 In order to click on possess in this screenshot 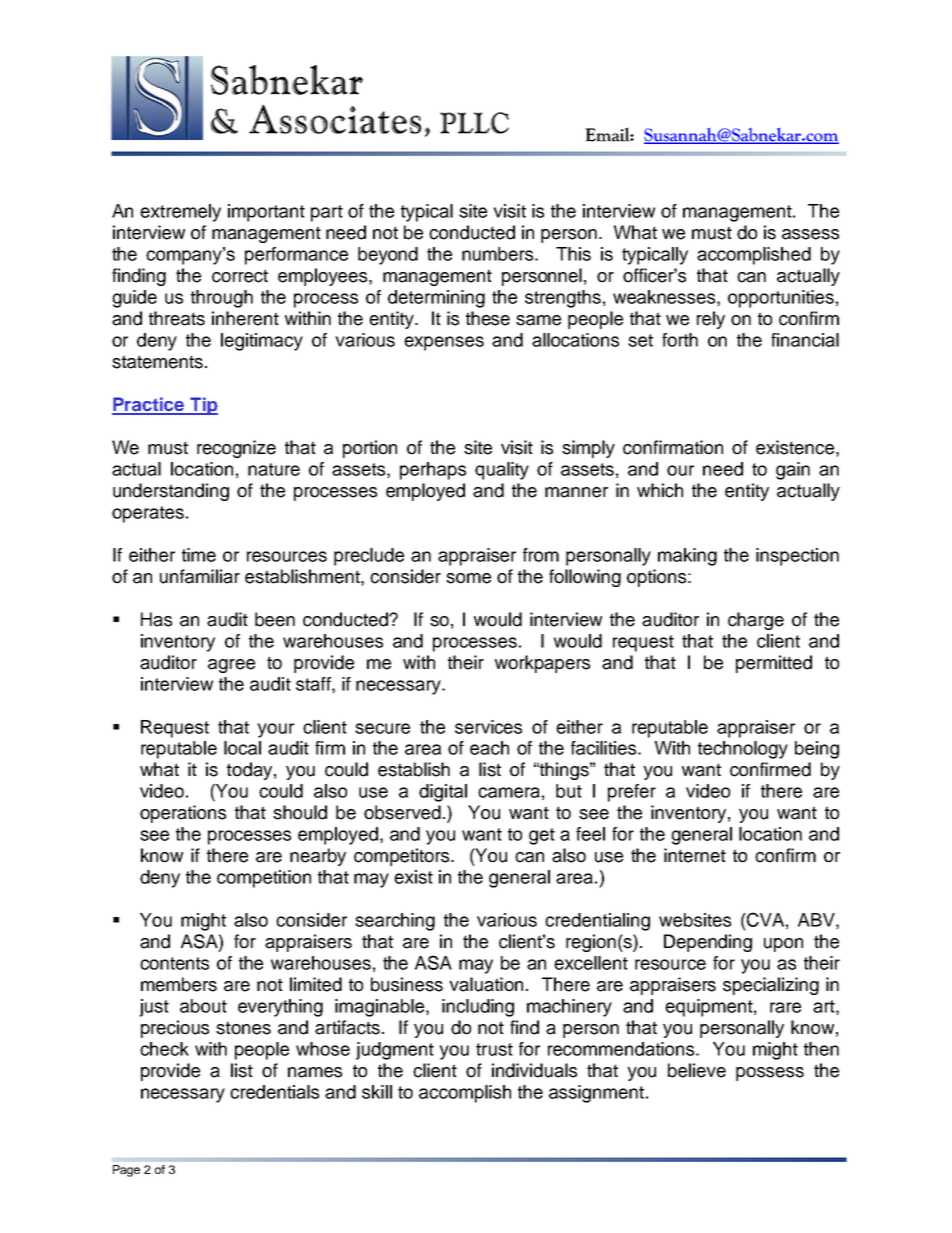, I will do `click(770, 1074)`.
